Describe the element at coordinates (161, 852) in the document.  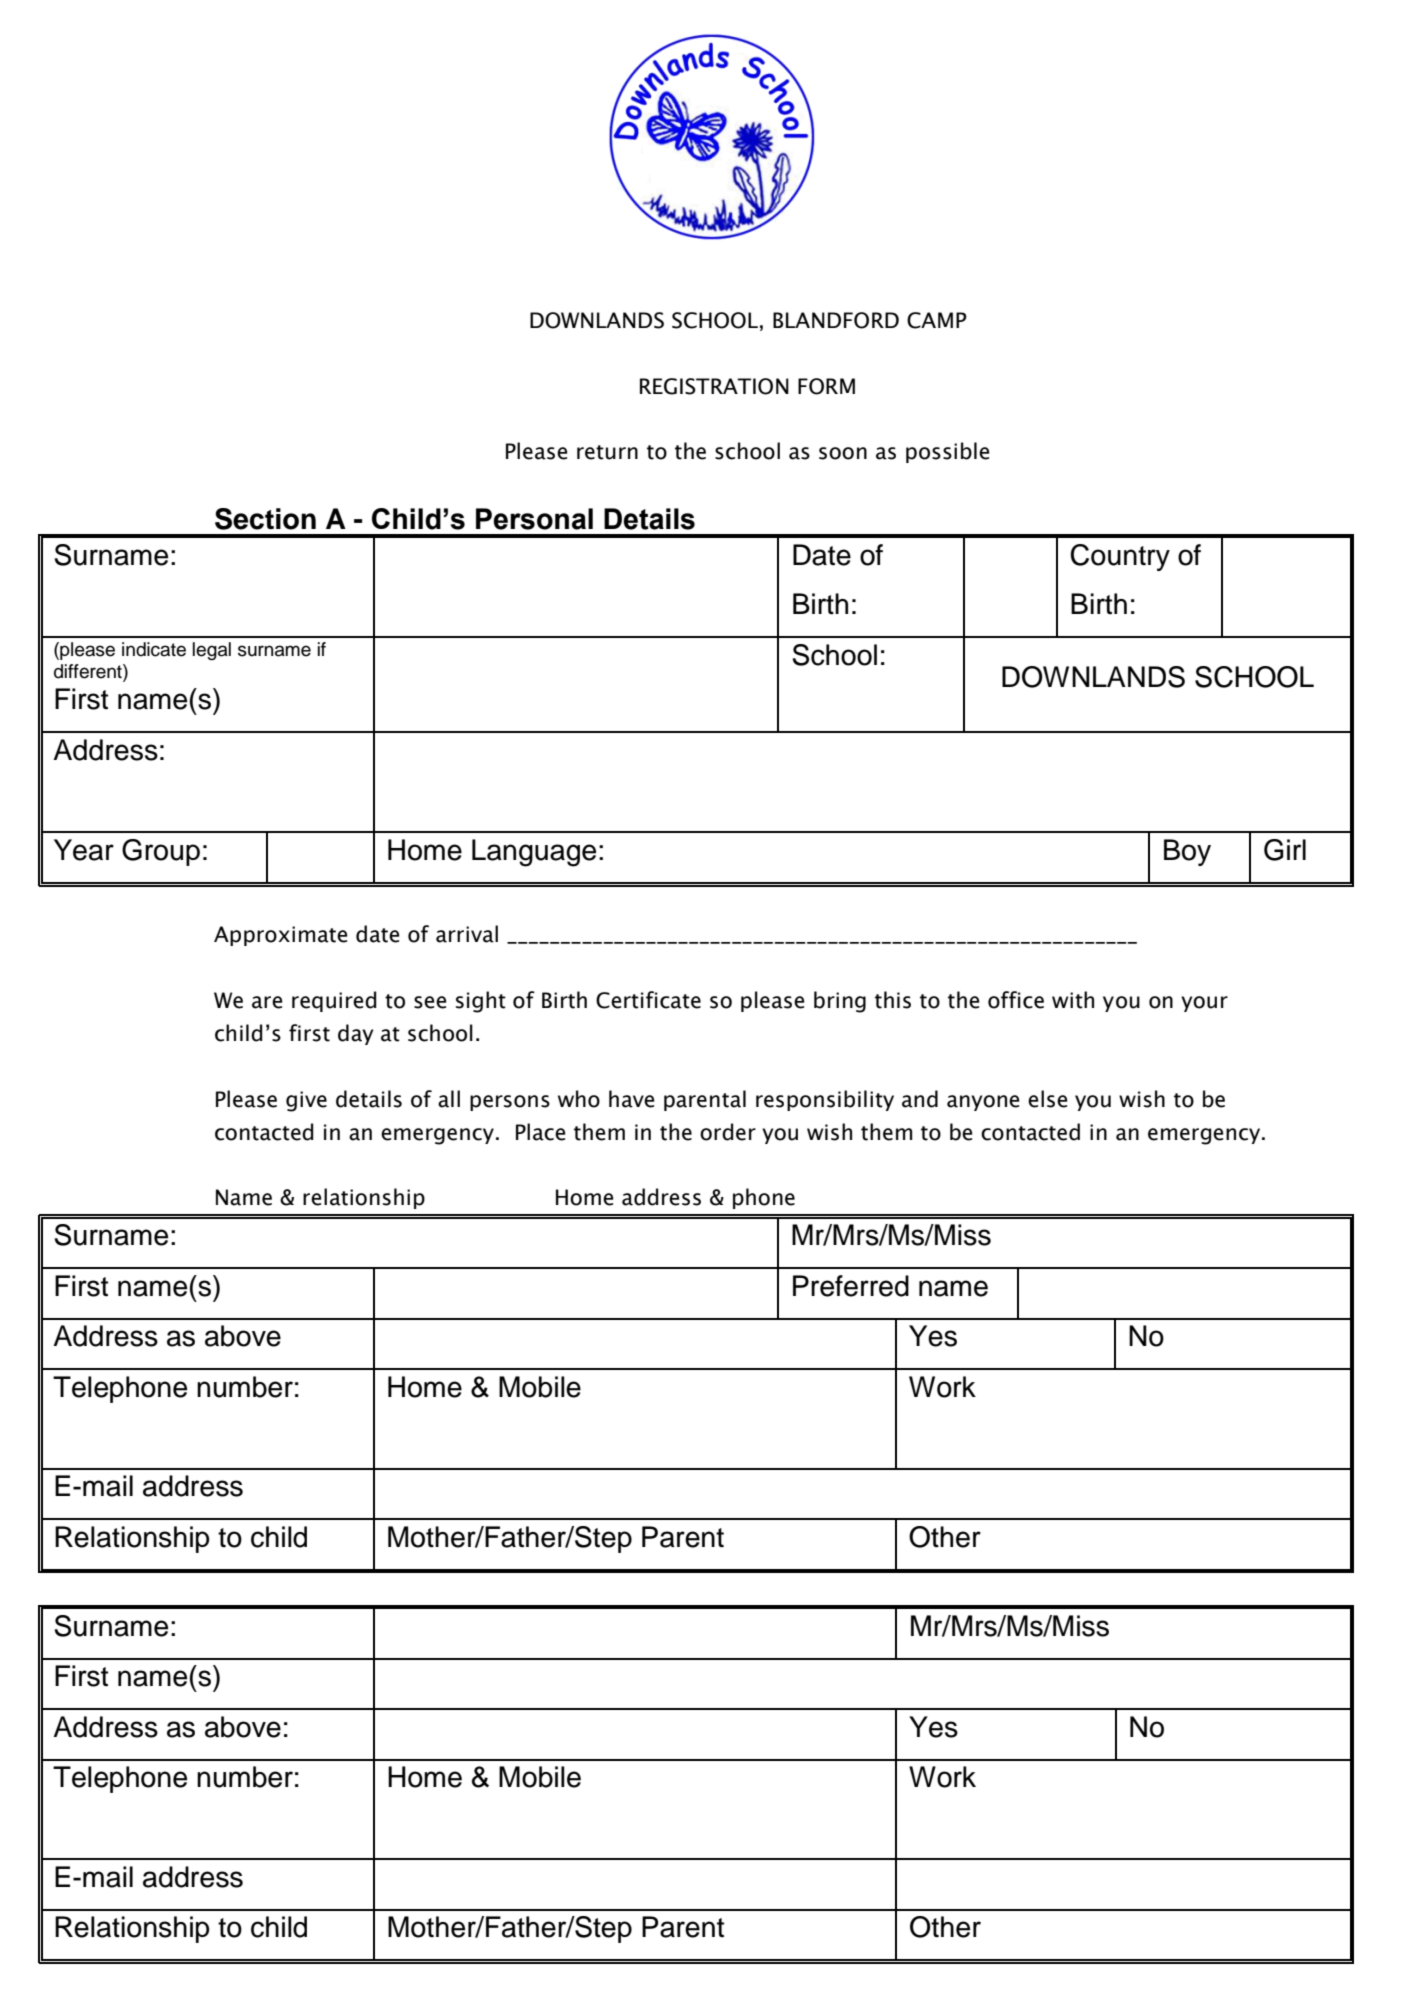
I see `Group` at that location.
